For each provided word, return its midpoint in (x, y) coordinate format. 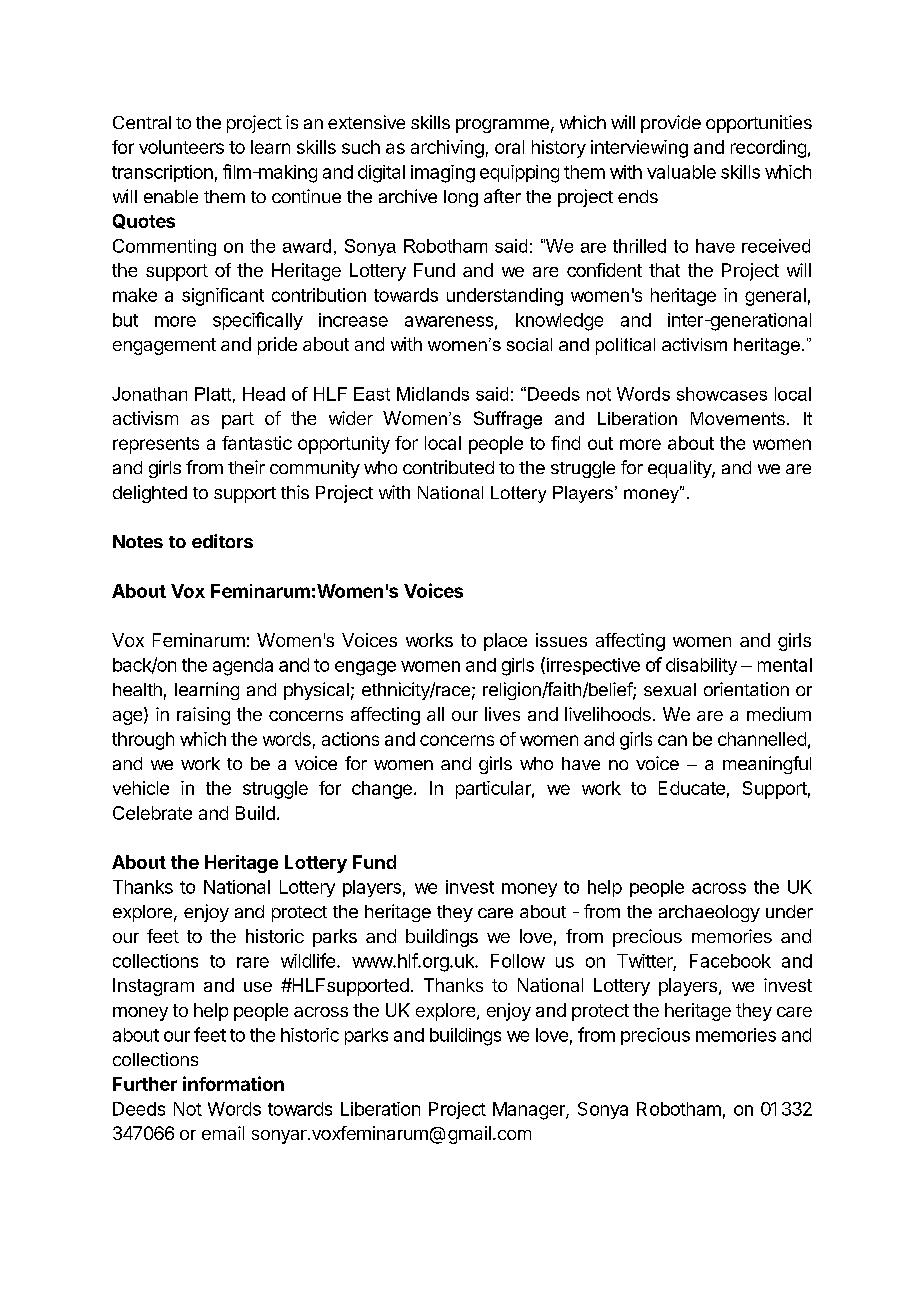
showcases (722, 394)
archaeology (709, 913)
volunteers (181, 147)
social (529, 344)
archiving (447, 149)
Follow (518, 961)
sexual (670, 689)
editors (222, 541)
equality (680, 469)
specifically (258, 321)
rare (253, 962)
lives (502, 714)
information (233, 1083)
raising (203, 716)
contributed (448, 467)
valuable (681, 172)
